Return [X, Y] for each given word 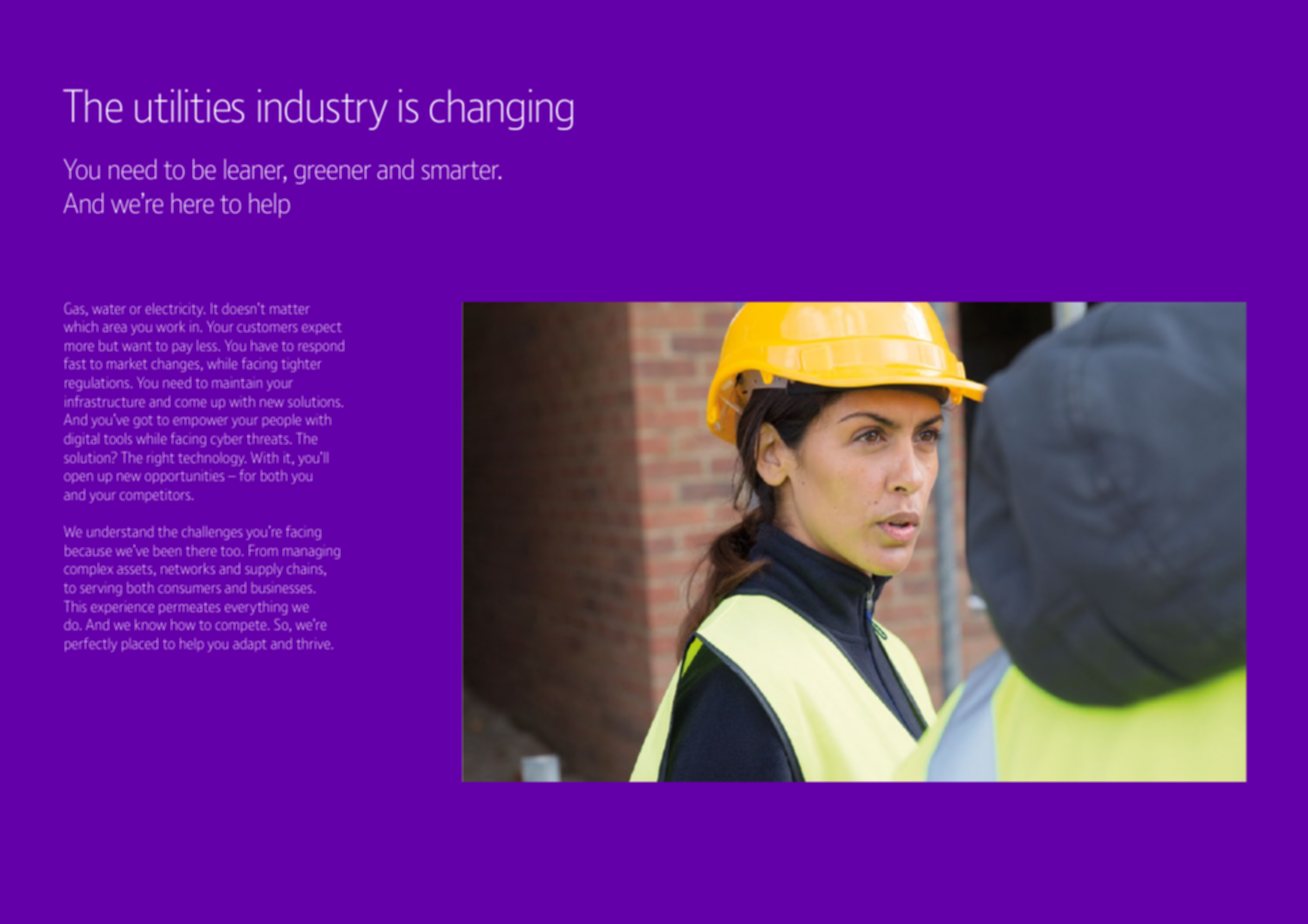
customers [267, 327]
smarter [461, 170]
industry [323, 109]
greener [332, 174]
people [282, 421]
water [109, 309]
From [263, 550]
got [143, 422]
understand [120, 531]
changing [501, 109]
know [150, 624]
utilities [189, 106]
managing [311, 553]
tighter [301, 365]
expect [322, 328]
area [115, 328]
